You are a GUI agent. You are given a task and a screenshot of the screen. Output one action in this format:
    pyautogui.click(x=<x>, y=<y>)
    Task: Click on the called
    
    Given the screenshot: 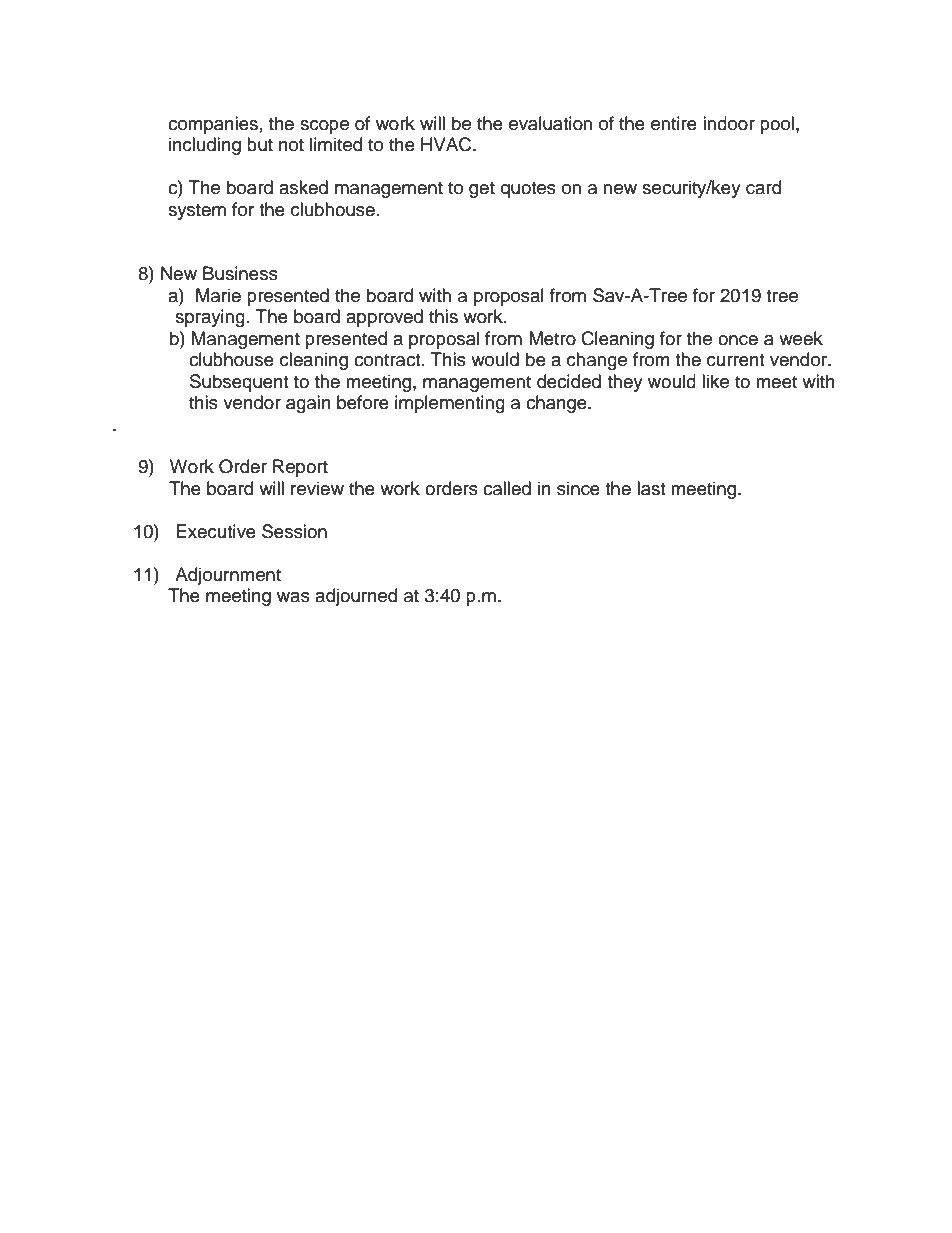 What is the action you would take?
    pyautogui.click(x=507, y=488)
